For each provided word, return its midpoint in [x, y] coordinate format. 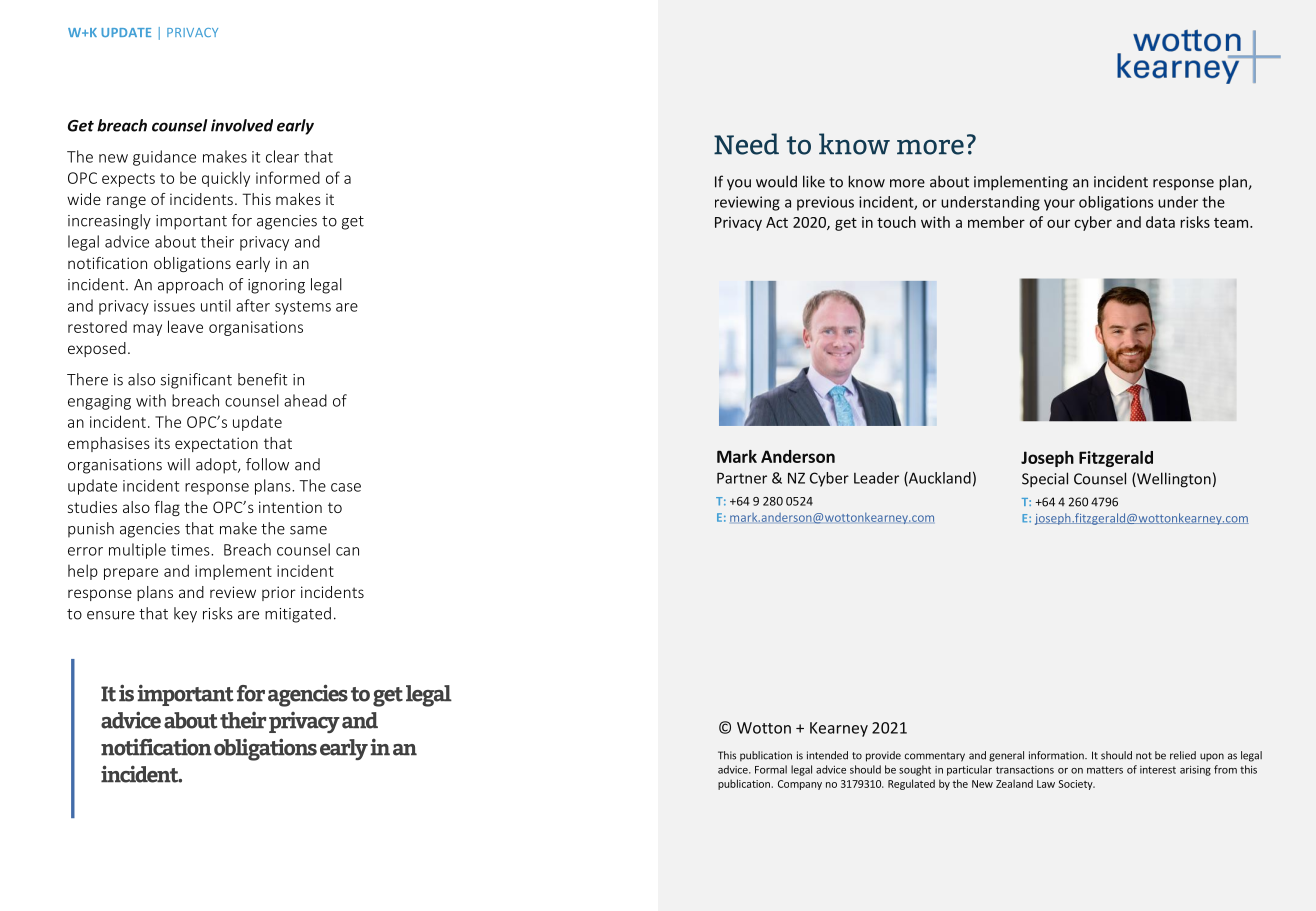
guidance [164, 158]
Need [746, 144]
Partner [742, 478]
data [1160, 222]
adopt [217, 466]
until [216, 305]
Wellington [1173, 480]
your [1059, 205]
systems [303, 308]
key [185, 615]
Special [1045, 479]
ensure [111, 615]
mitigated [298, 615]
